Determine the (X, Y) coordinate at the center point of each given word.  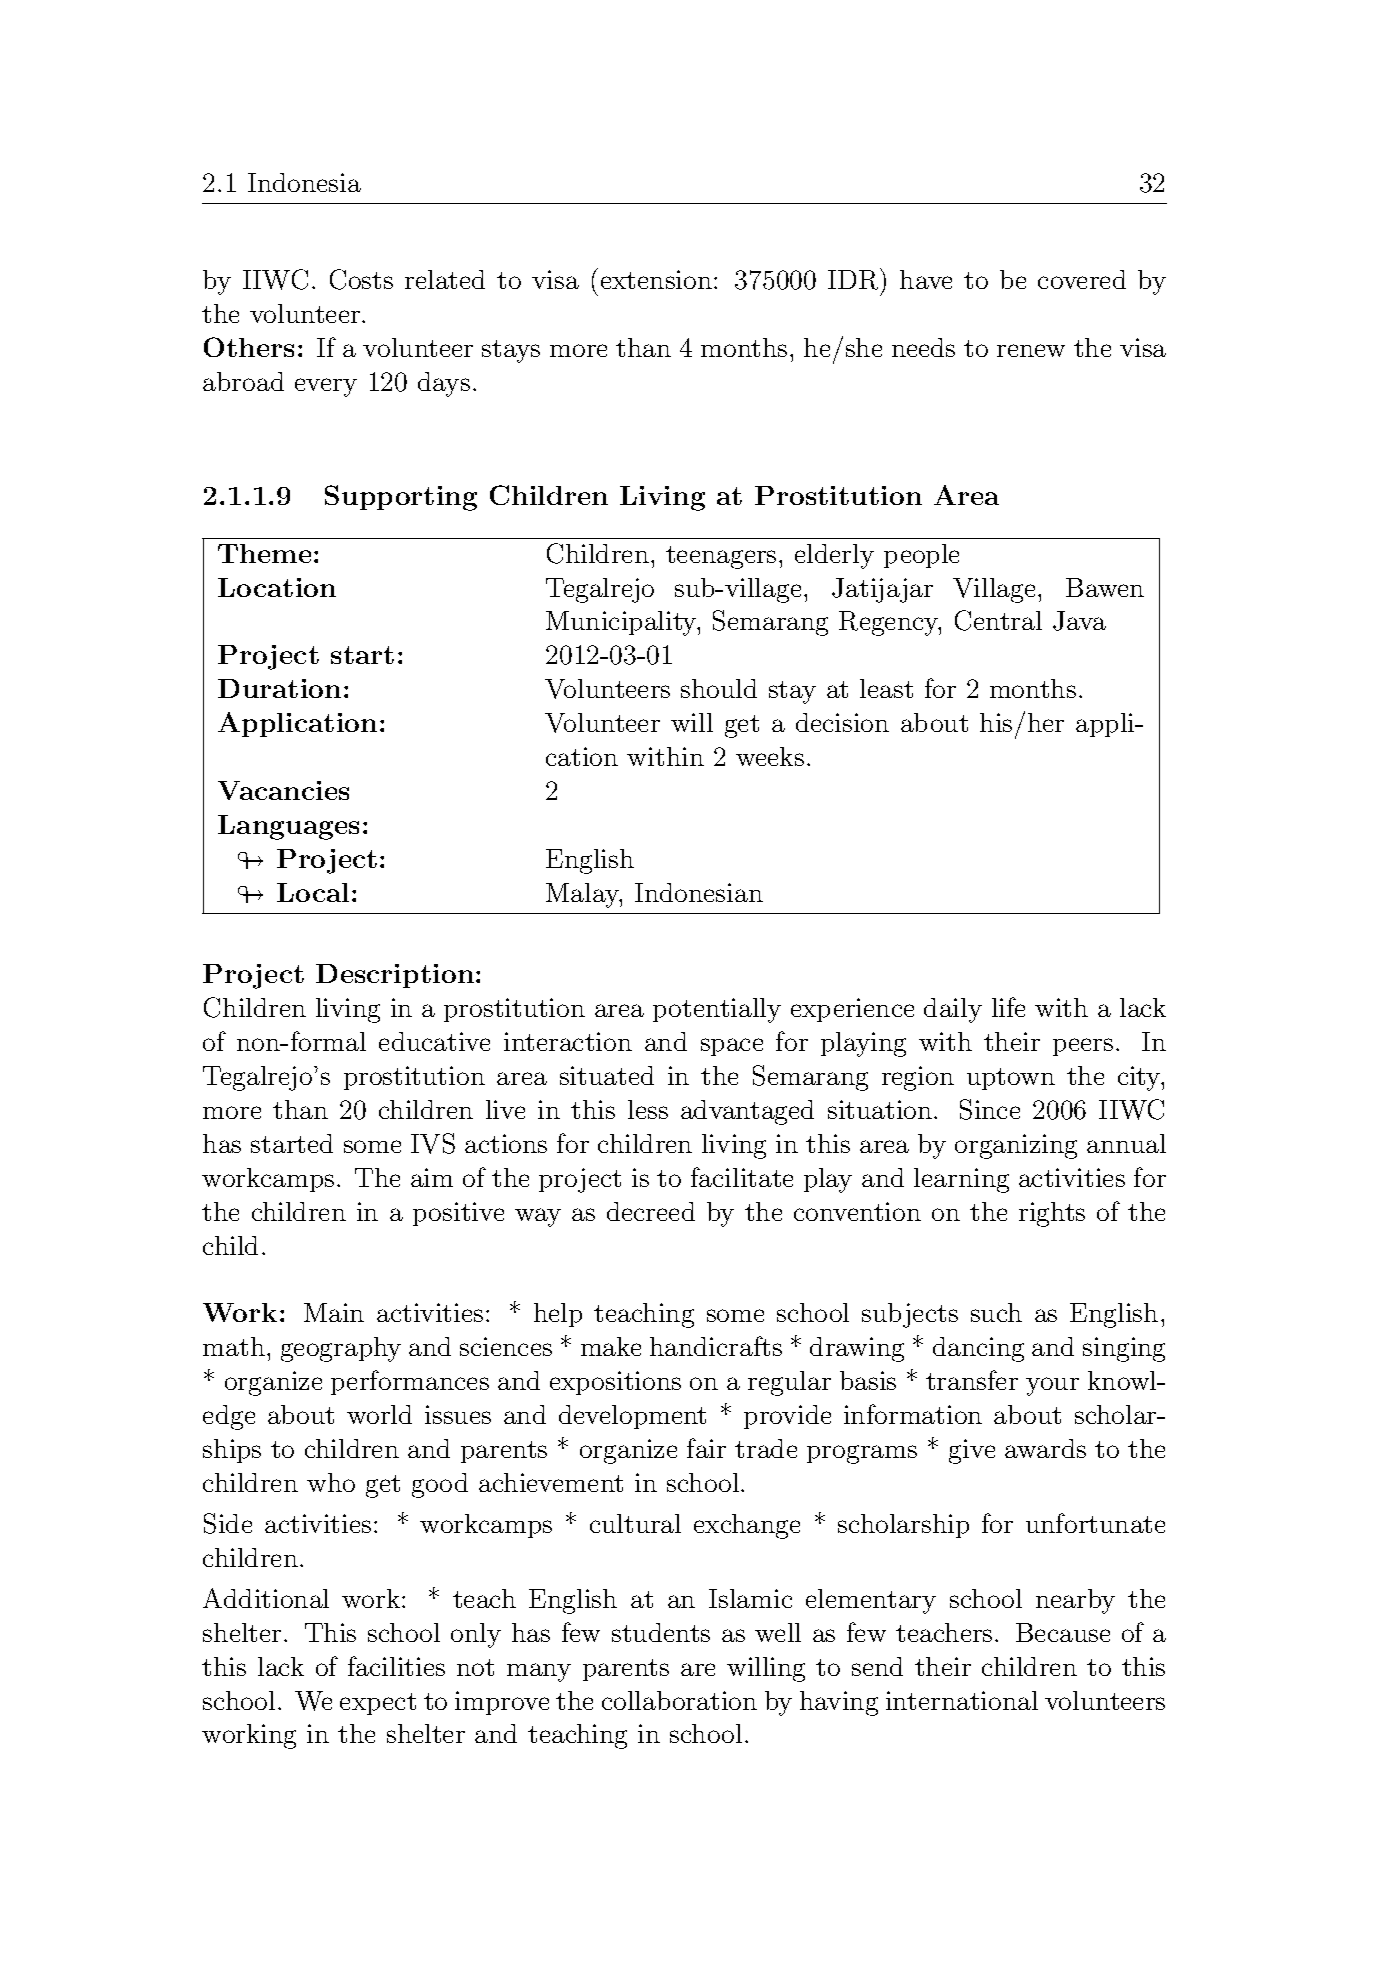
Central (998, 620)
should (719, 688)
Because (1063, 1632)
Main (334, 1312)
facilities (396, 1666)
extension (656, 279)
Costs (361, 279)
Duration (279, 688)
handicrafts (716, 1346)
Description (395, 976)
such (996, 1312)
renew (1031, 350)
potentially (717, 1010)
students (661, 1632)
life (1008, 1007)
